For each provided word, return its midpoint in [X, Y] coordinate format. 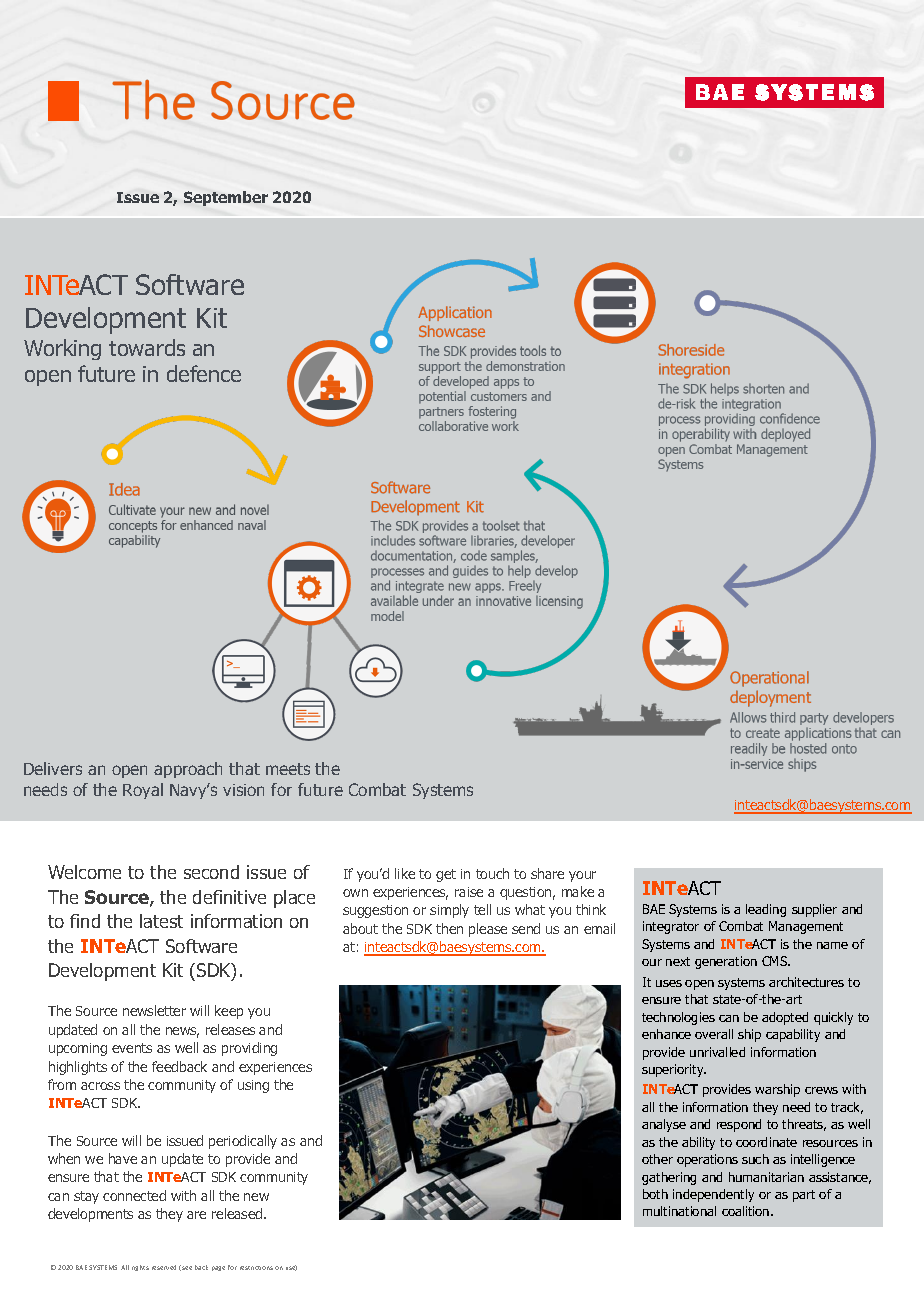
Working [62, 349]
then [449, 928]
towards [147, 347]
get [446, 875]
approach [188, 770]
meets [288, 769]
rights [140, 1268]
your [582, 876]
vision [243, 790]
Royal [143, 791]
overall [714, 1034]
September [226, 198]
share [547, 873]
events [132, 1048]
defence [204, 373]
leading [766, 910]
